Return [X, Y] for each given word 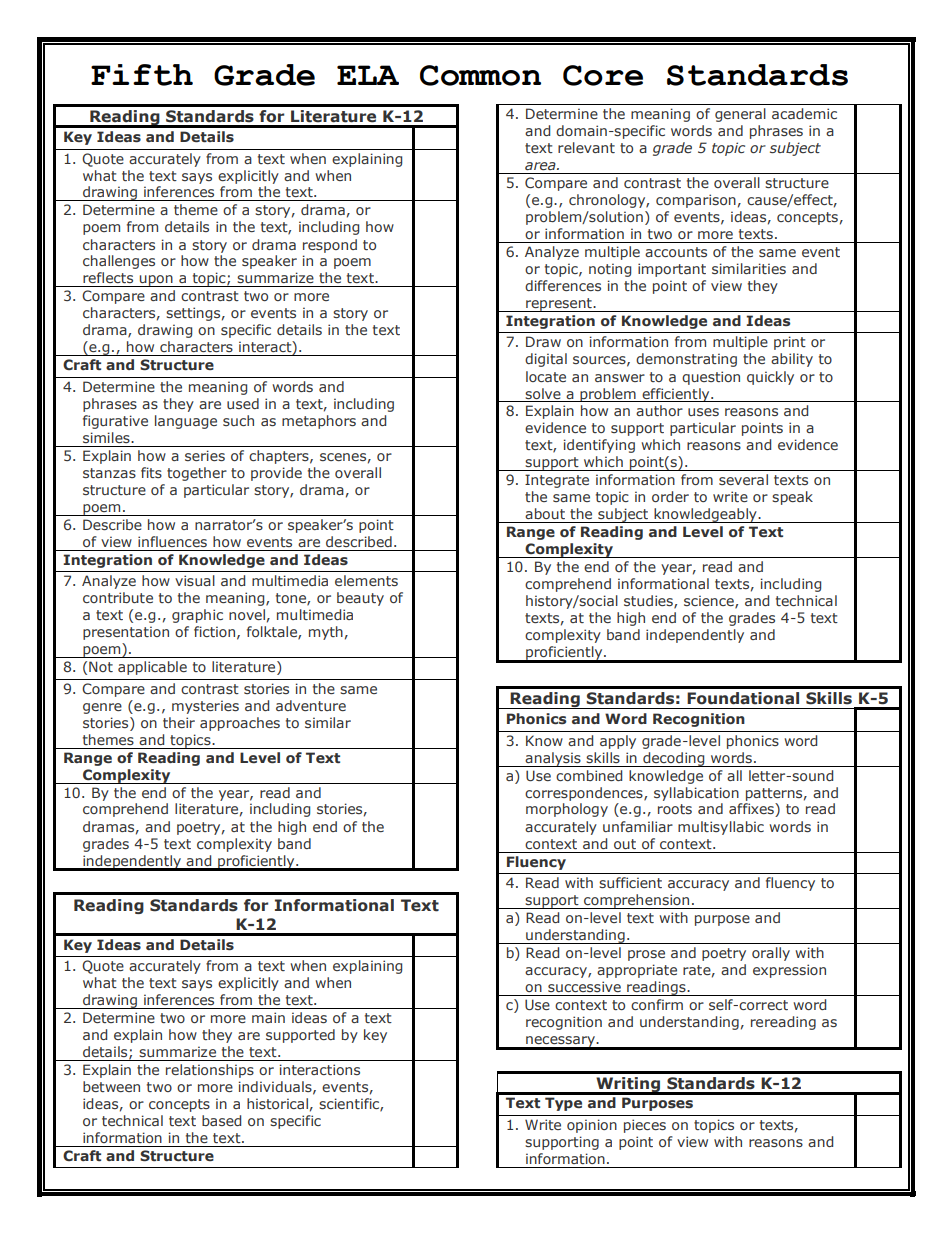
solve [543, 393]
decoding [674, 759]
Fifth [142, 75]
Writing [628, 1086]
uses [703, 412]
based [221, 1120]
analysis [553, 759]
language [186, 422]
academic [804, 113]
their [179, 722]
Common [480, 75]
